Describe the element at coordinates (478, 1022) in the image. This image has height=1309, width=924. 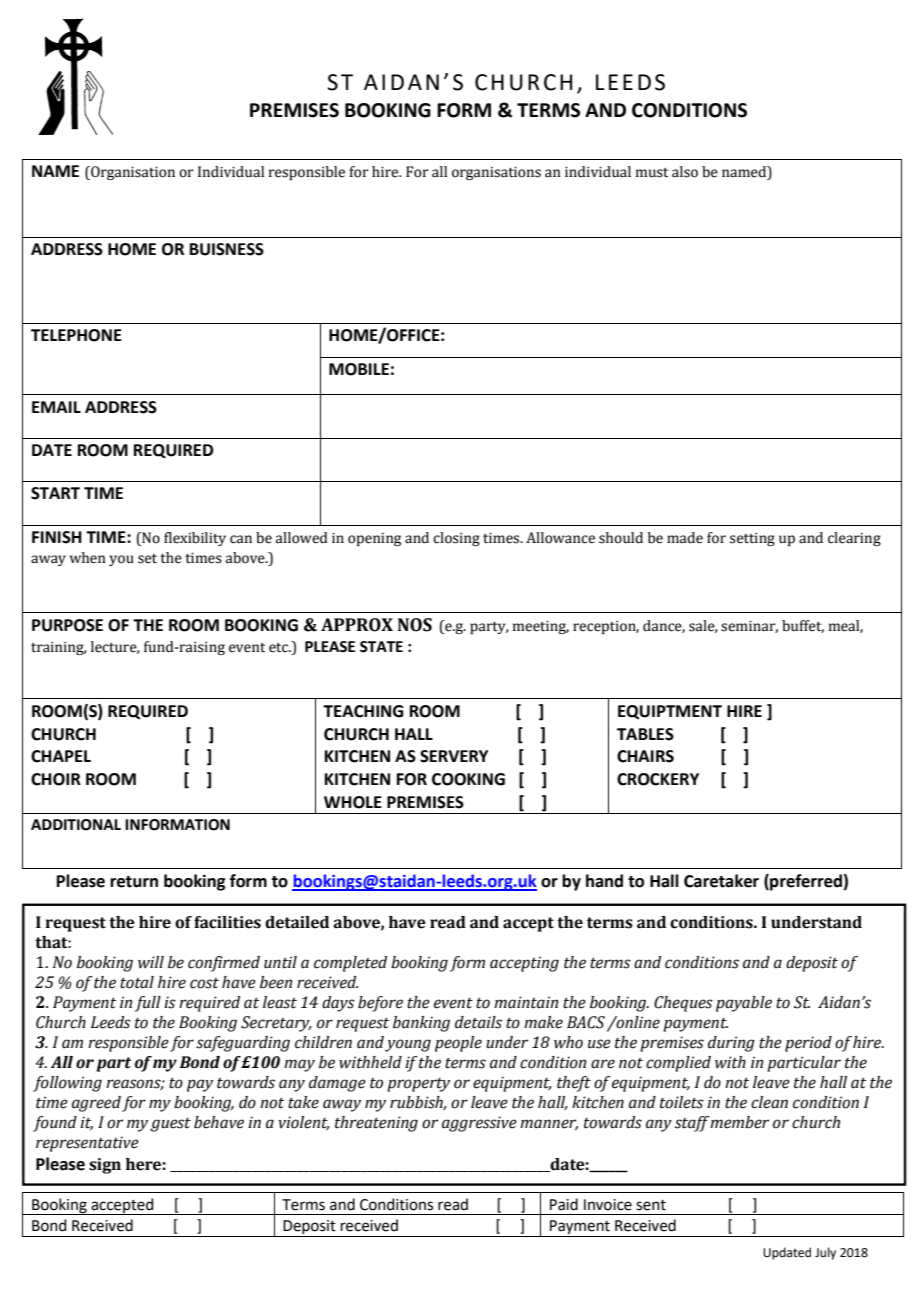
I see `details` at that location.
